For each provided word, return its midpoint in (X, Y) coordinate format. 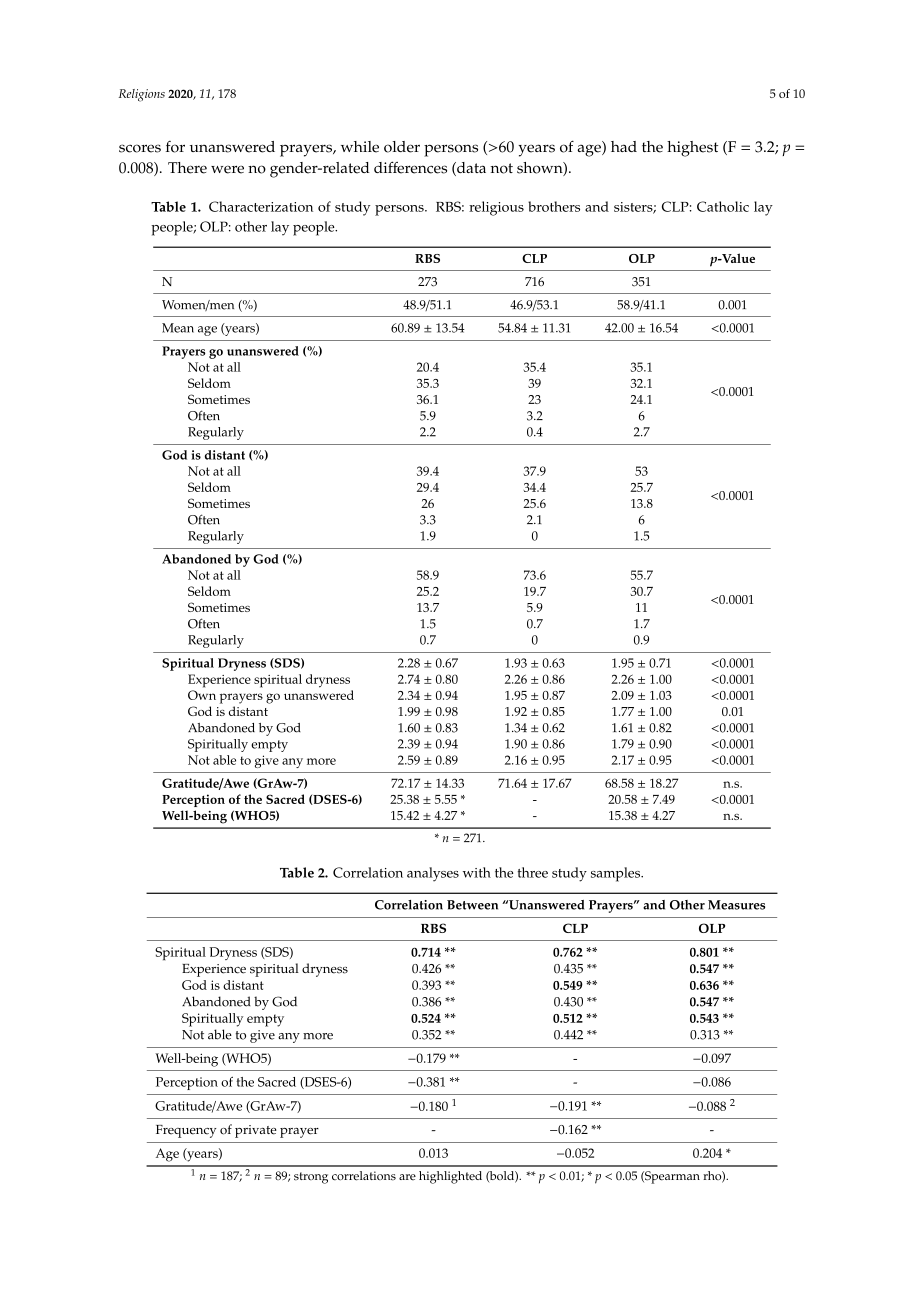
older (402, 147)
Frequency (186, 1131)
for (175, 147)
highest (692, 149)
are (407, 1177)
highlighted (450, 1177)
